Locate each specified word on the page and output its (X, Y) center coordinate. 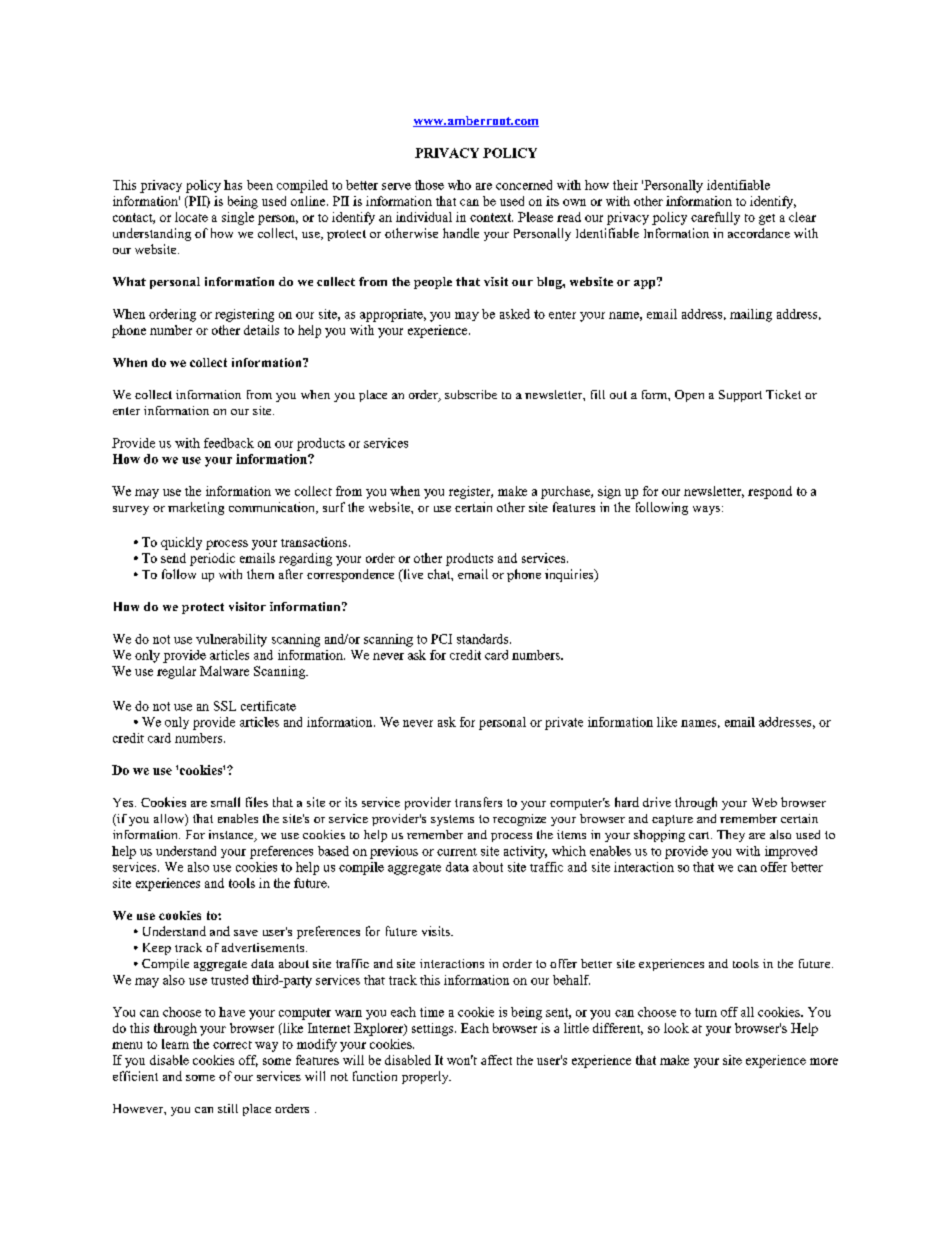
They (731, 836)
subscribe (471, 394)
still (228, 1108)
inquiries (570, 575)
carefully (715, 218)
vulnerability (231, 640)
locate (191, 217)
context (491, 217)
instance (232, 836)
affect (496, 1060)
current (457, 852)
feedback (229, 443)
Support (740, 396)
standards (484, 639)
